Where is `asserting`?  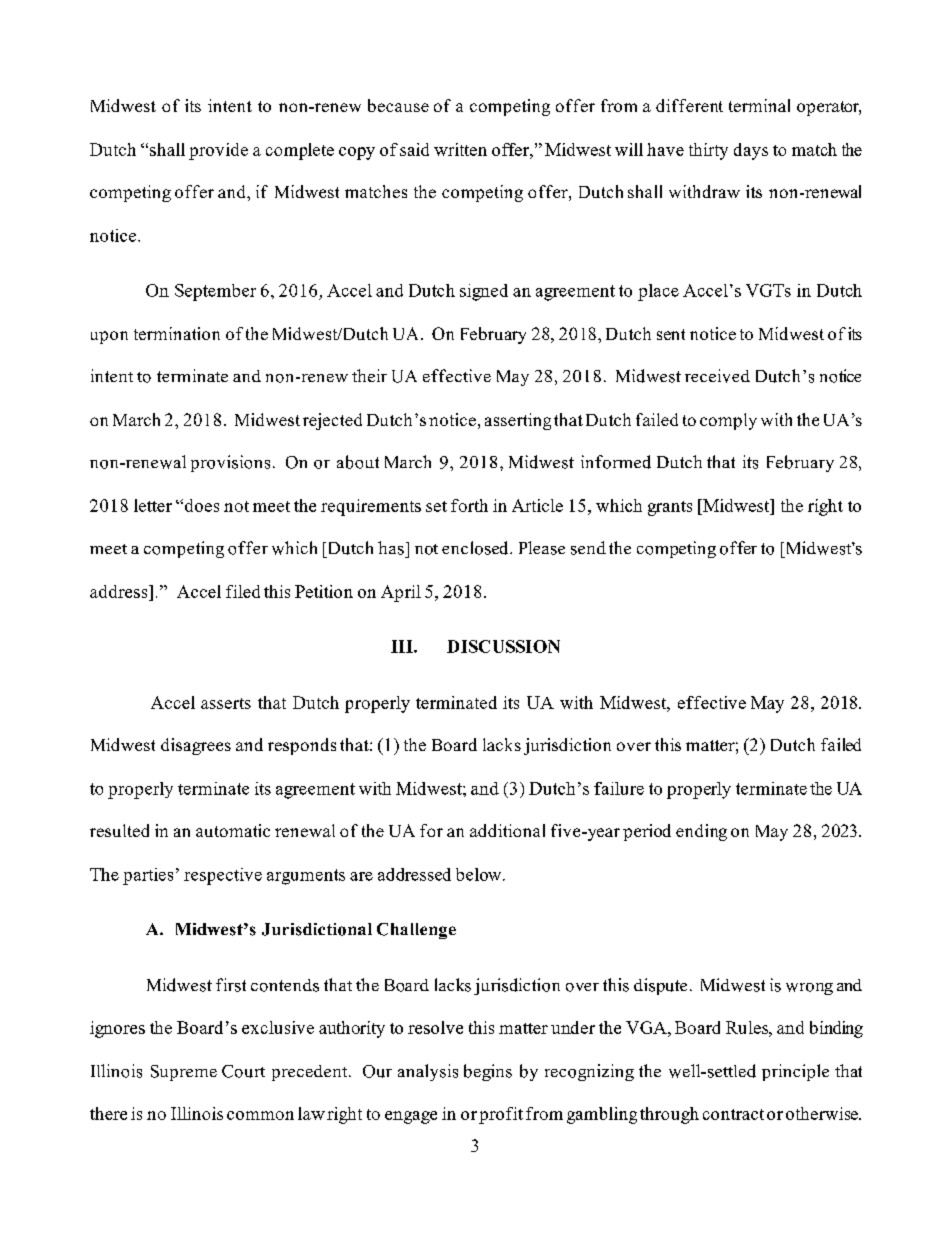
asserting is located at coordinates (518, 421).
